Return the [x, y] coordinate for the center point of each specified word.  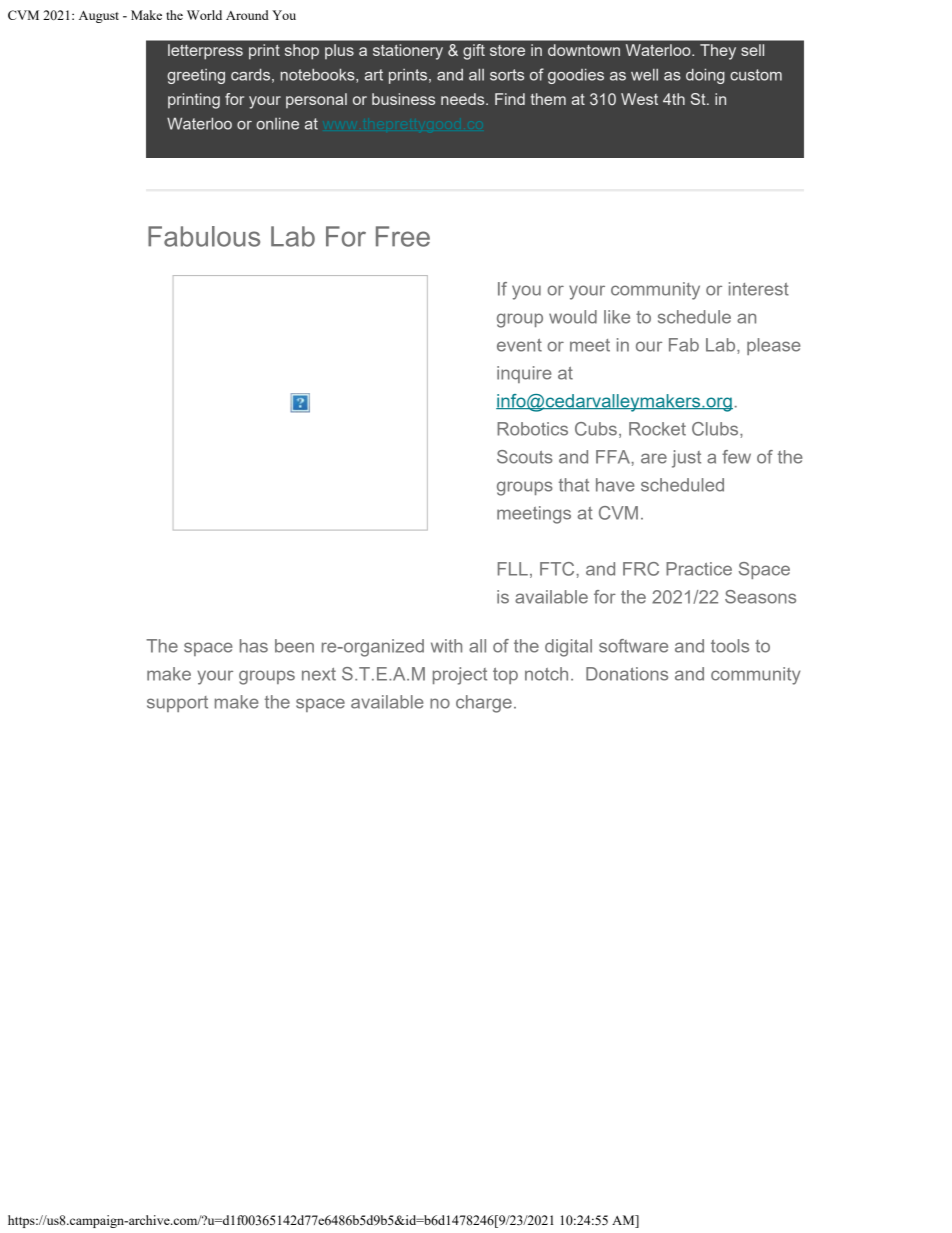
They [718, 52]
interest [759, 289]
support [177, 704]
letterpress [205, 52]
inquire [524, 374]
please [774, 346]
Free [403, 236]
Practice [699, 569]
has [254, 646]
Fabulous [204, 236]
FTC [558, 569]
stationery [408, 52]
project [460, 676]
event [519, 345]
